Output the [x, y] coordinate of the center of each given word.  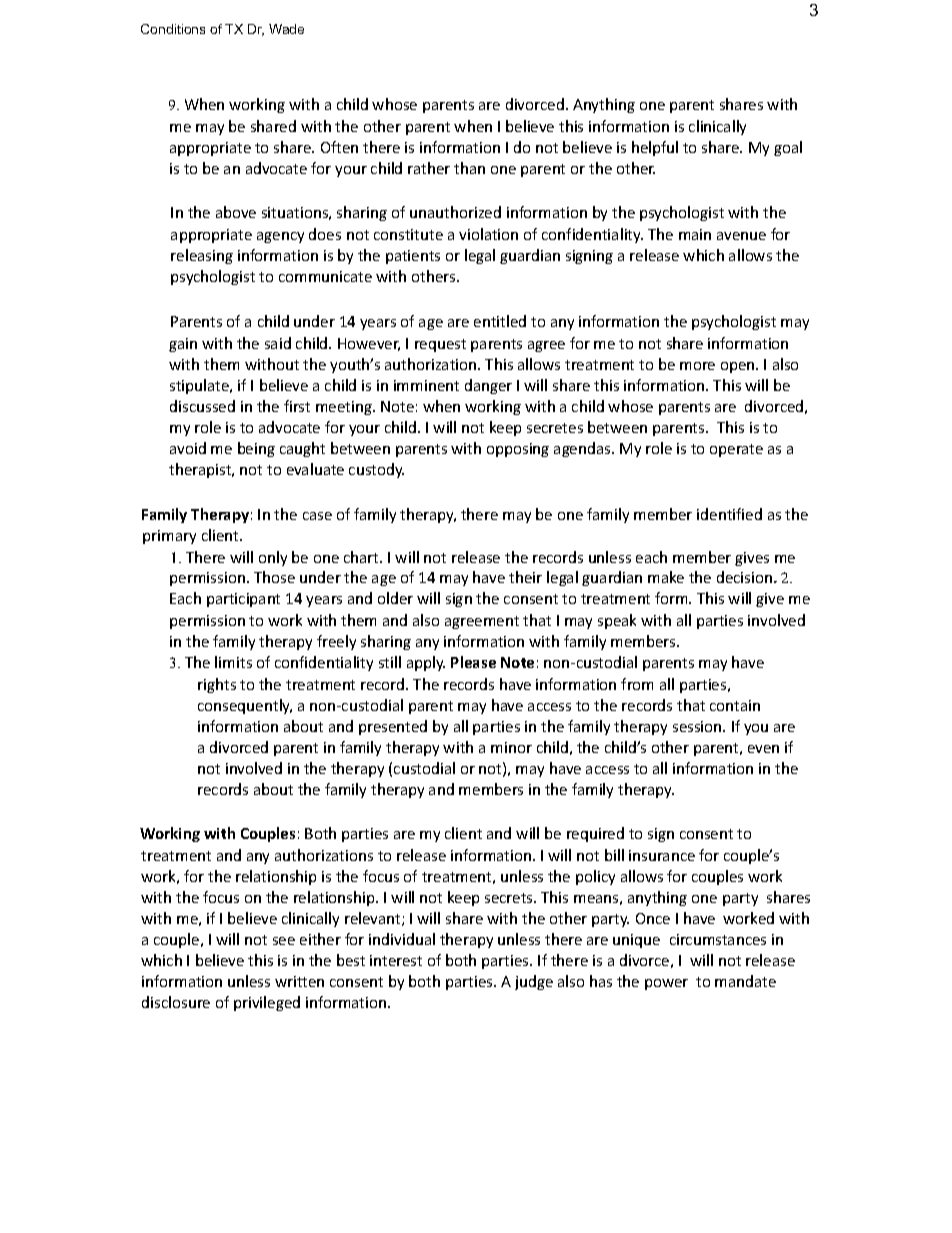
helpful [655, 148]
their [525, 577]
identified [729, 514]
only [273, 558]
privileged [267, 1003]
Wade [286, 29]
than [469, 168]
